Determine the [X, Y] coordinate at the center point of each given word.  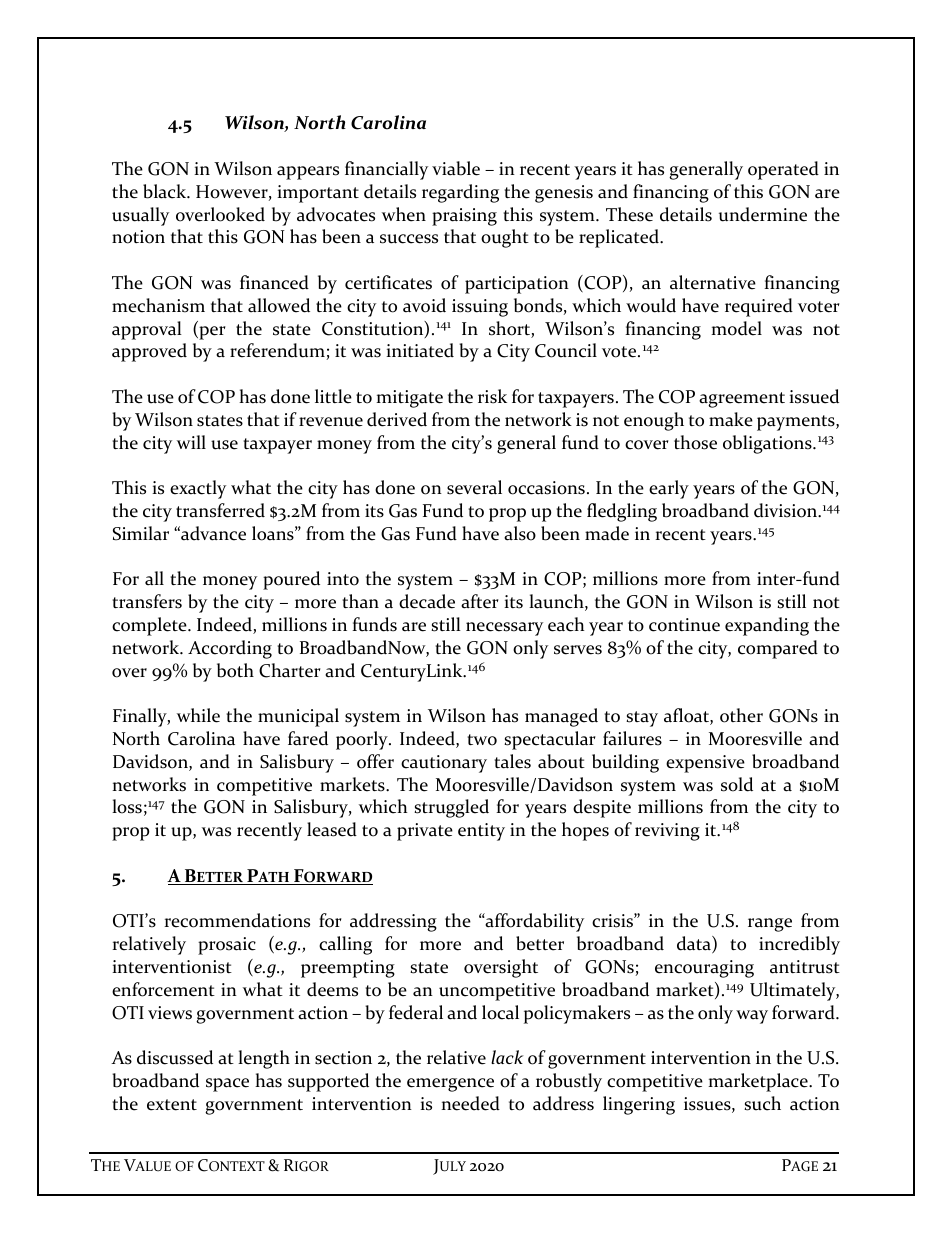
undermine [763, 214]
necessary [504, 629]
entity [481, 832]
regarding [460, 193]
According [230, 649]
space [227, 1085]
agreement [742, 400]
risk [492, 396]
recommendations [237, 920]
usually [140, 216]
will [191, 442]
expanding [767, 626]
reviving [667, 832]
